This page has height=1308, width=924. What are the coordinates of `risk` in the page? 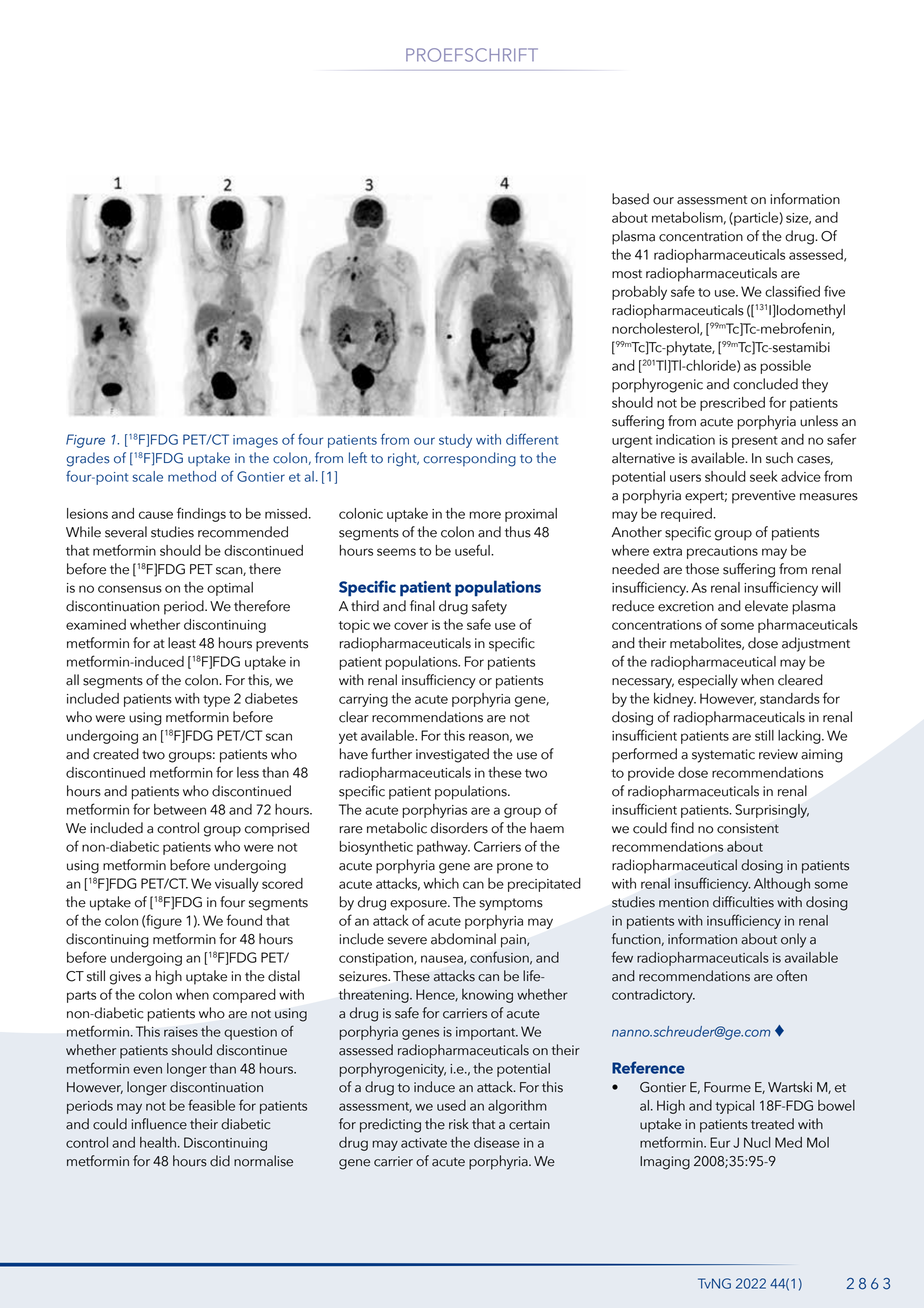 It's located at (459, 1124).
